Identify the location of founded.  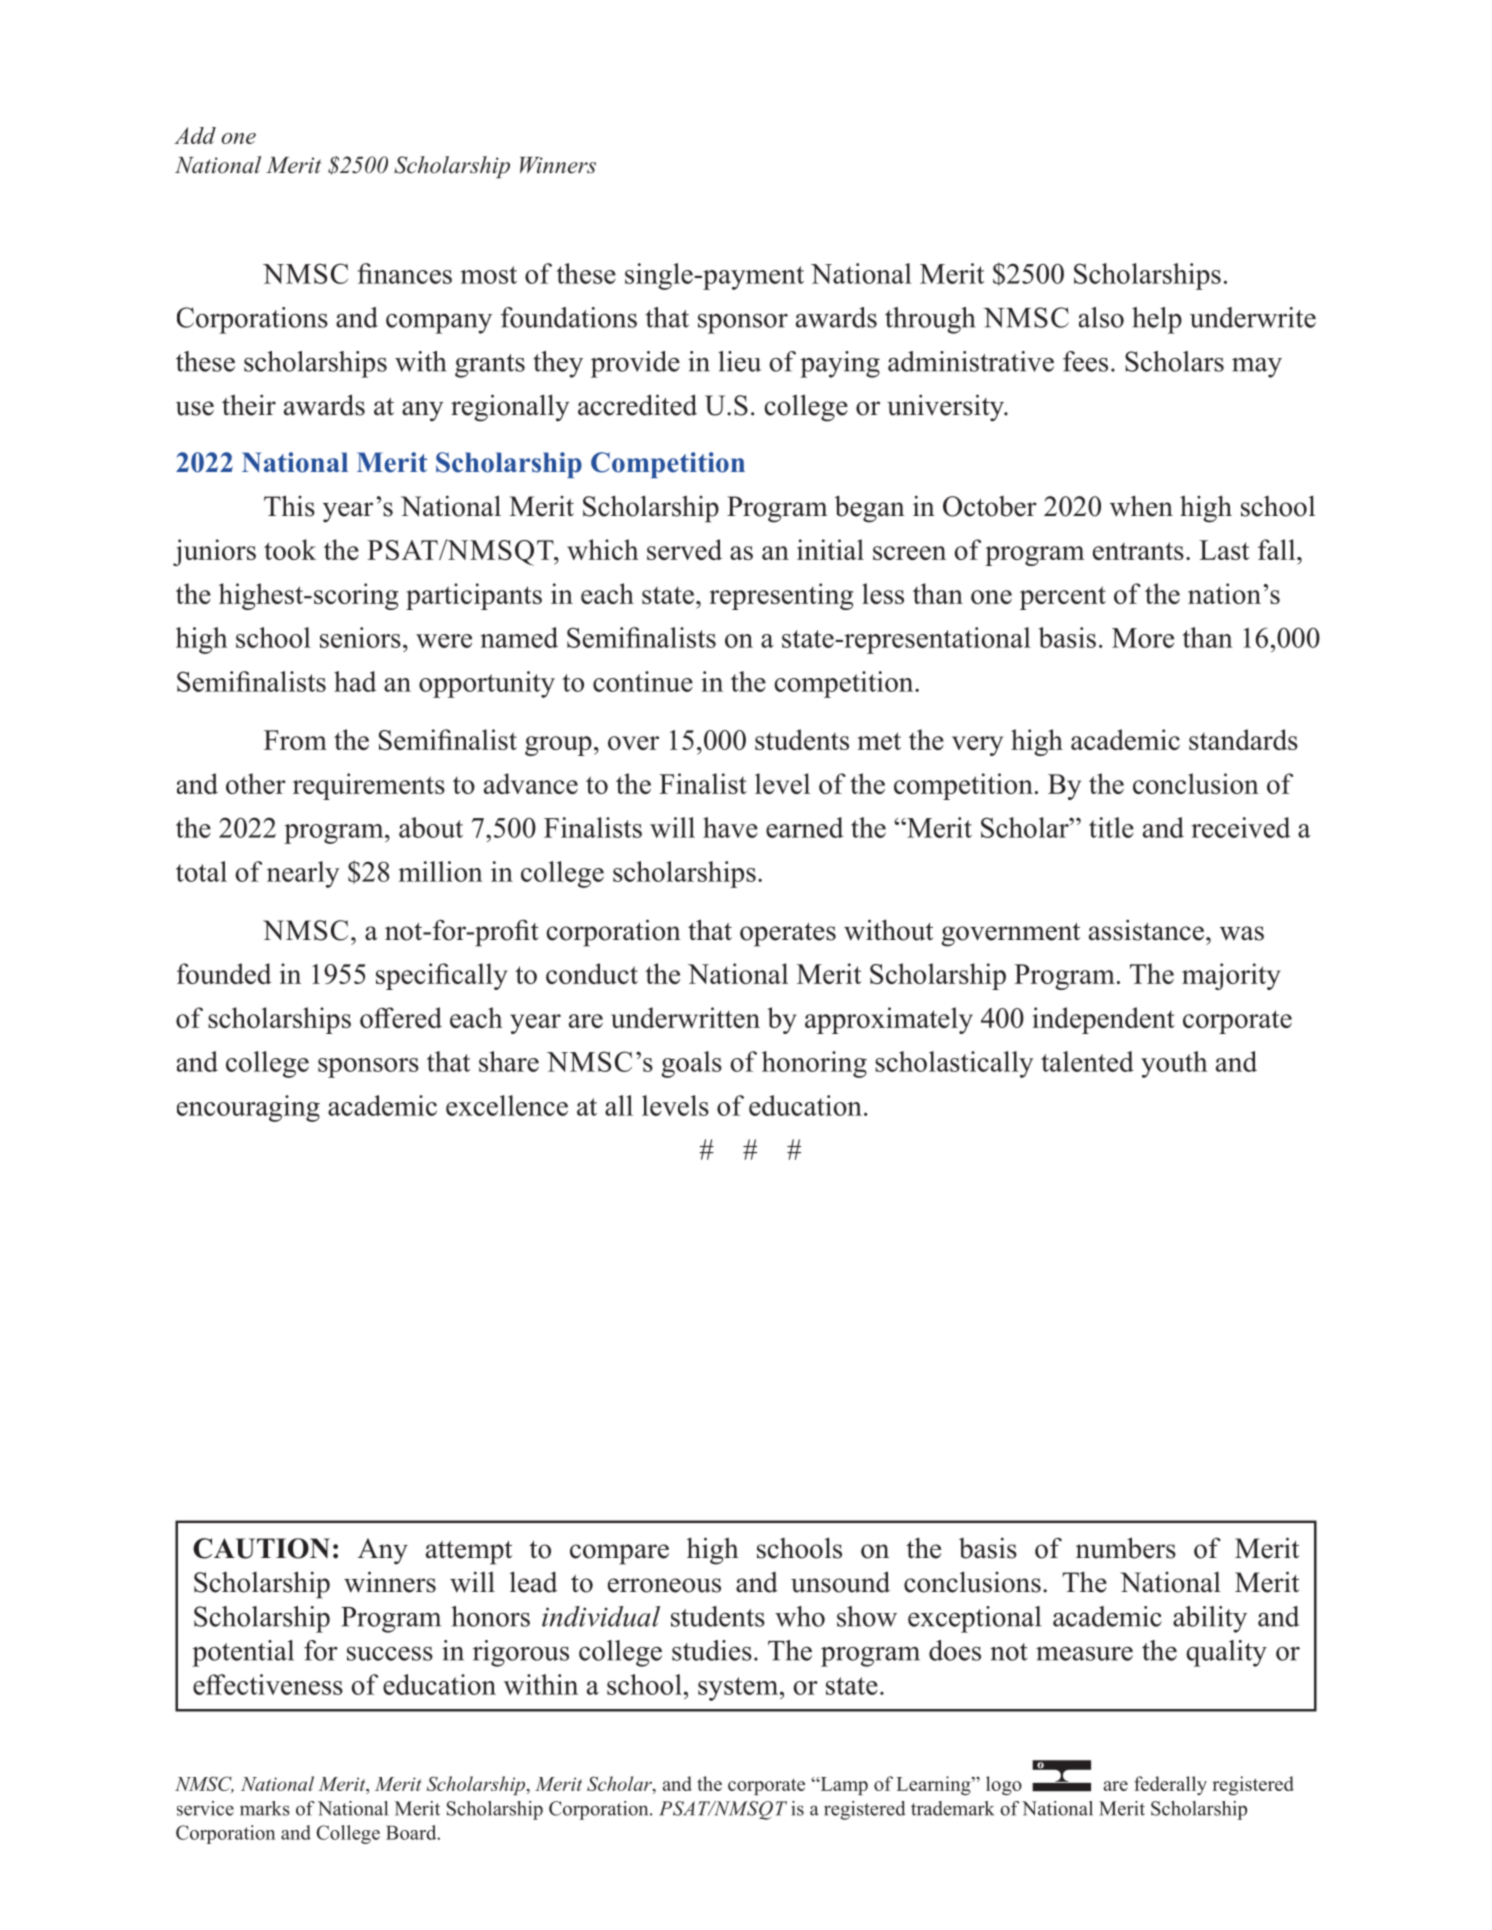
(224, 973).
